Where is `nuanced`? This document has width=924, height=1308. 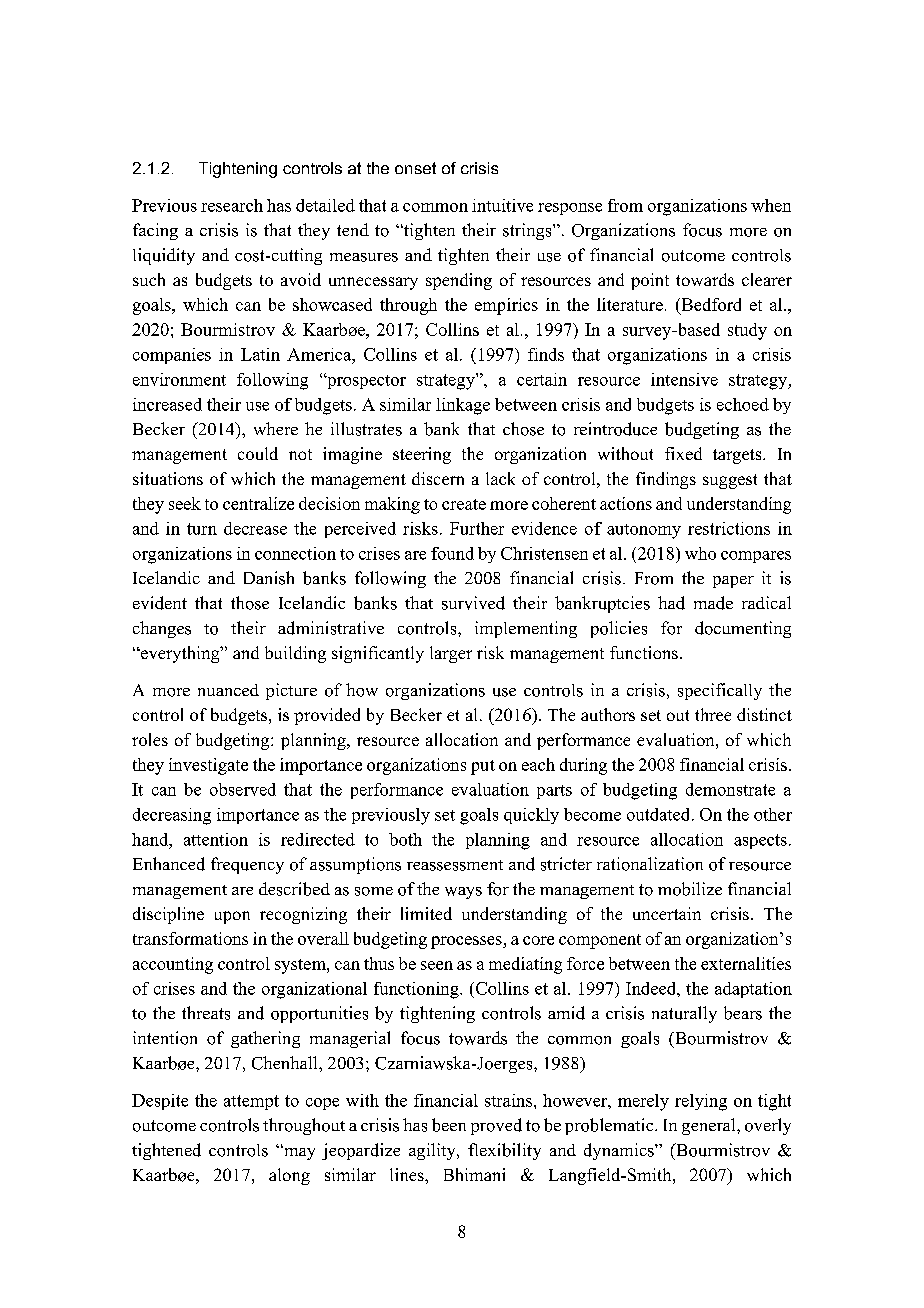 nuanced is located at coordinates (228, 690).
